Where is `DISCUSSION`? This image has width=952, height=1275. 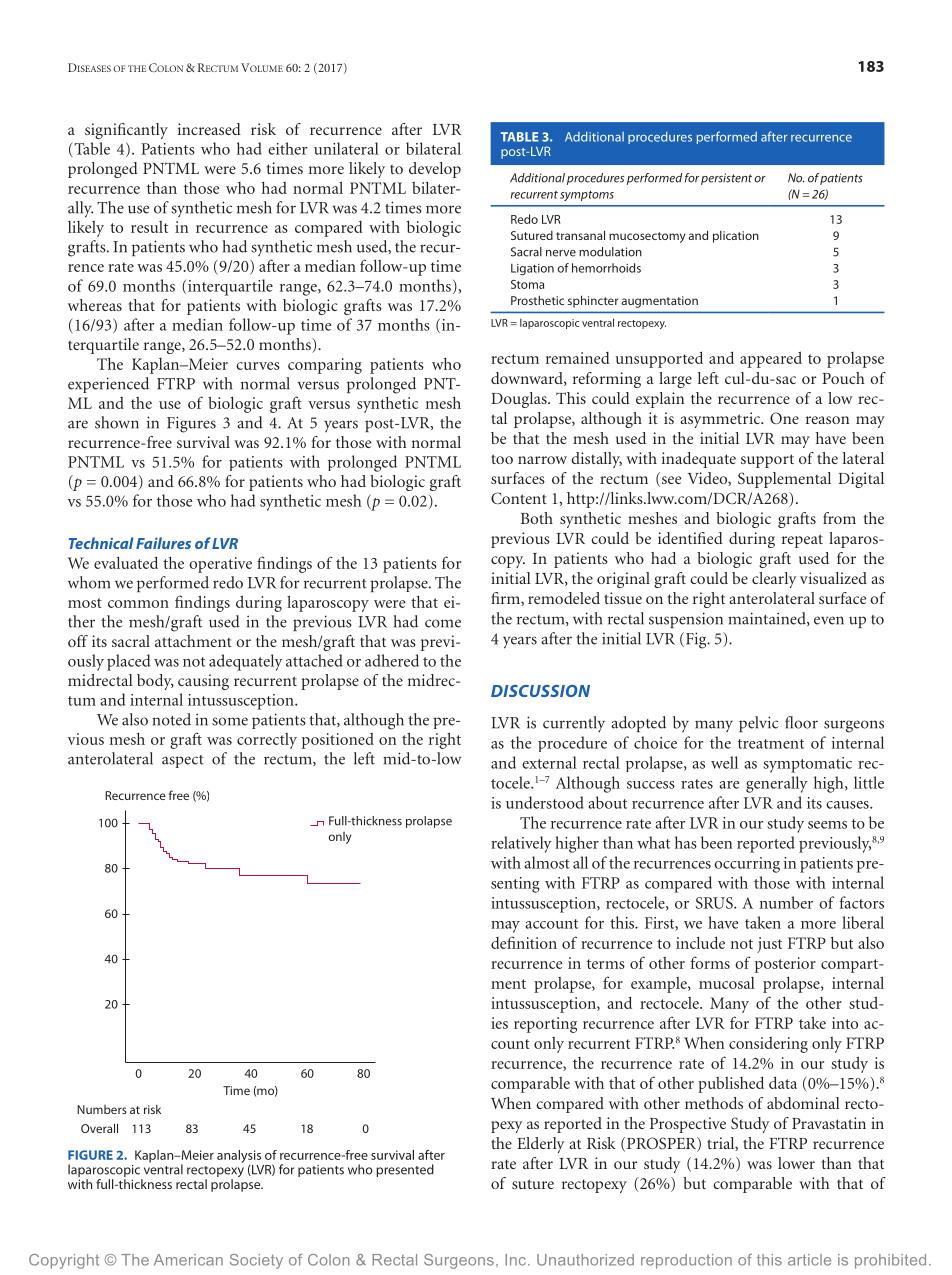 DISCUSSION is located at coordinates (540, 691).
